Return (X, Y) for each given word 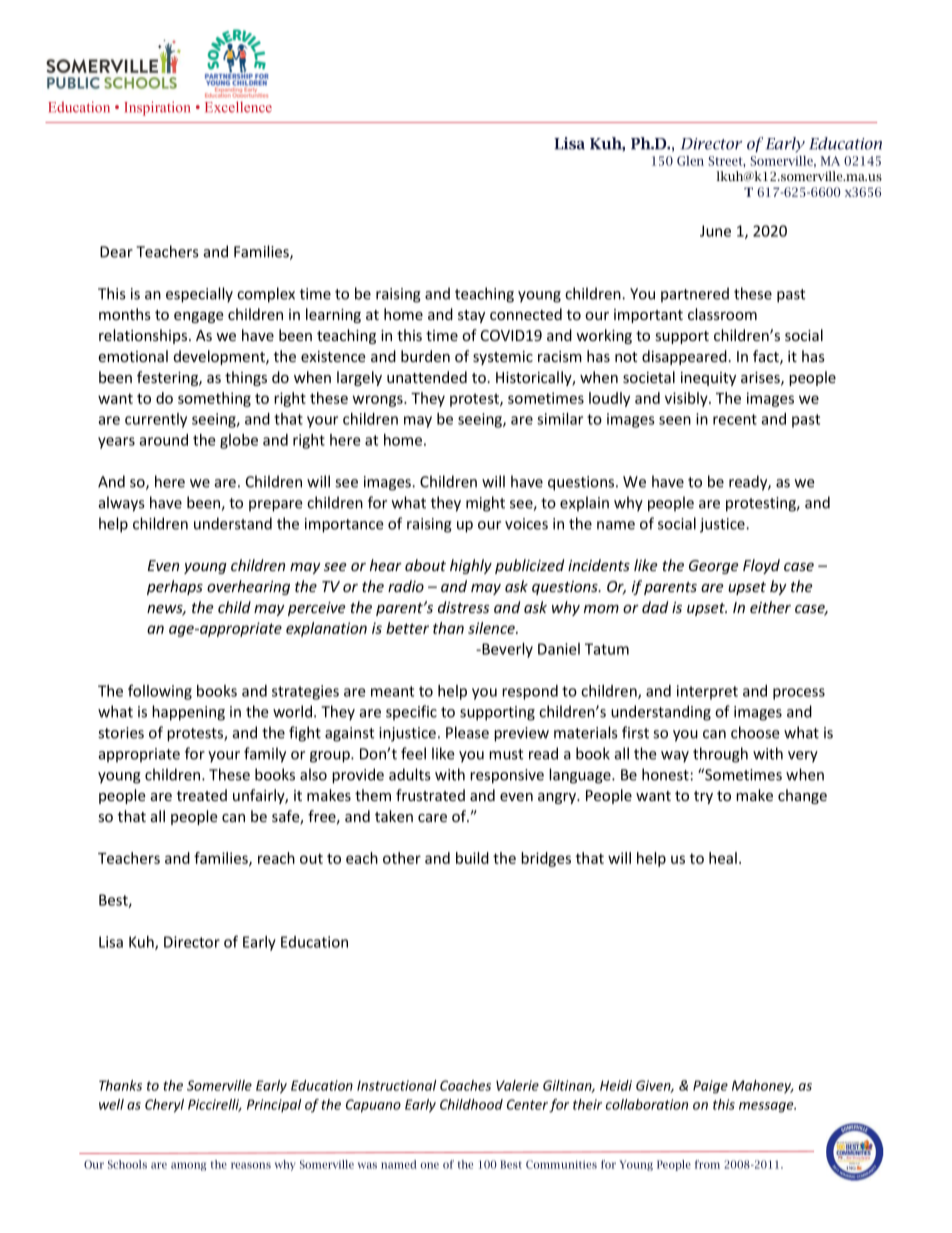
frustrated (430, 795)
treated (202, 795)
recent (735, 419)
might (485, 504)
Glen (690, 161)
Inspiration (157, 108)
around (163, 440)
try (703, 797)
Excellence (238, 107)
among (188, 1166)
